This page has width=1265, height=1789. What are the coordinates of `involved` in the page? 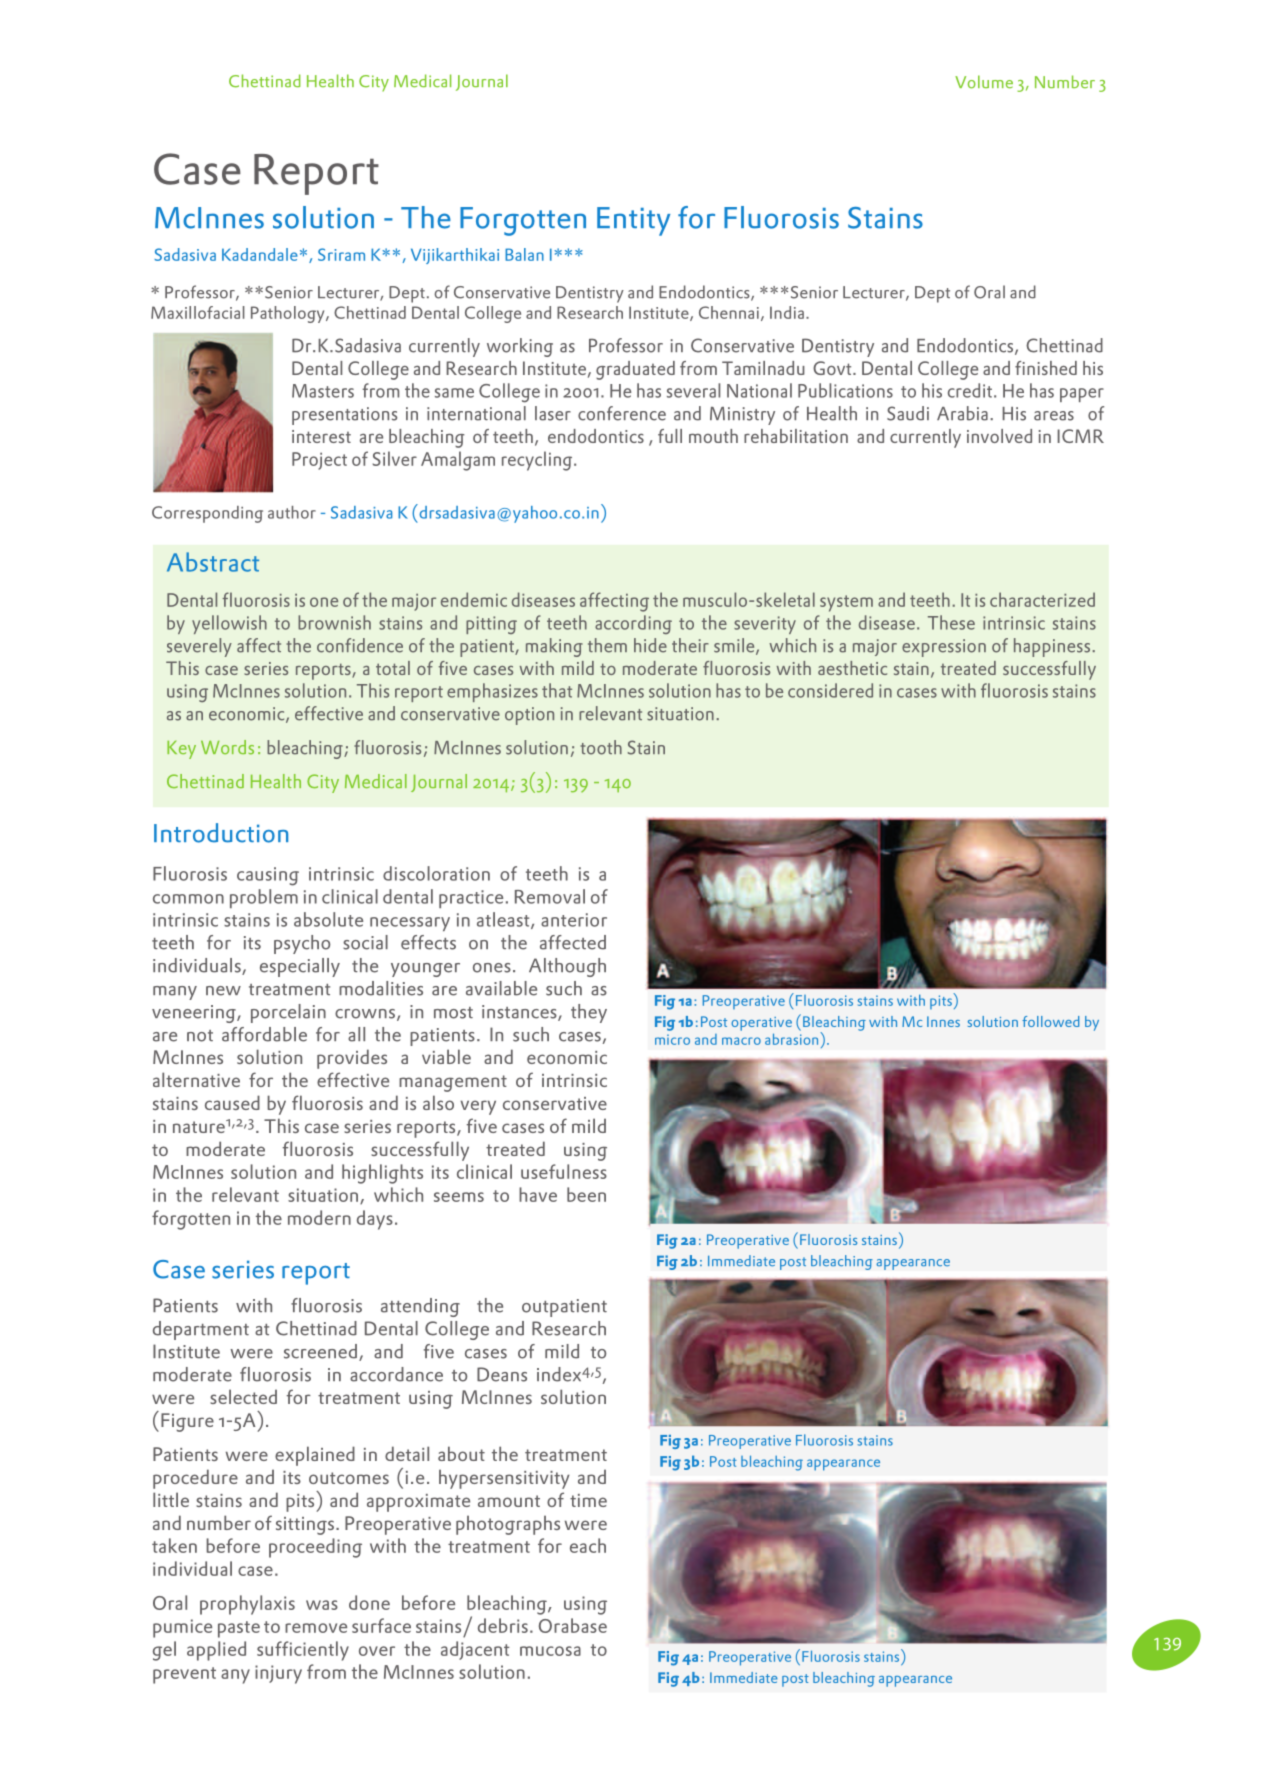 It's located at (999, 436).
